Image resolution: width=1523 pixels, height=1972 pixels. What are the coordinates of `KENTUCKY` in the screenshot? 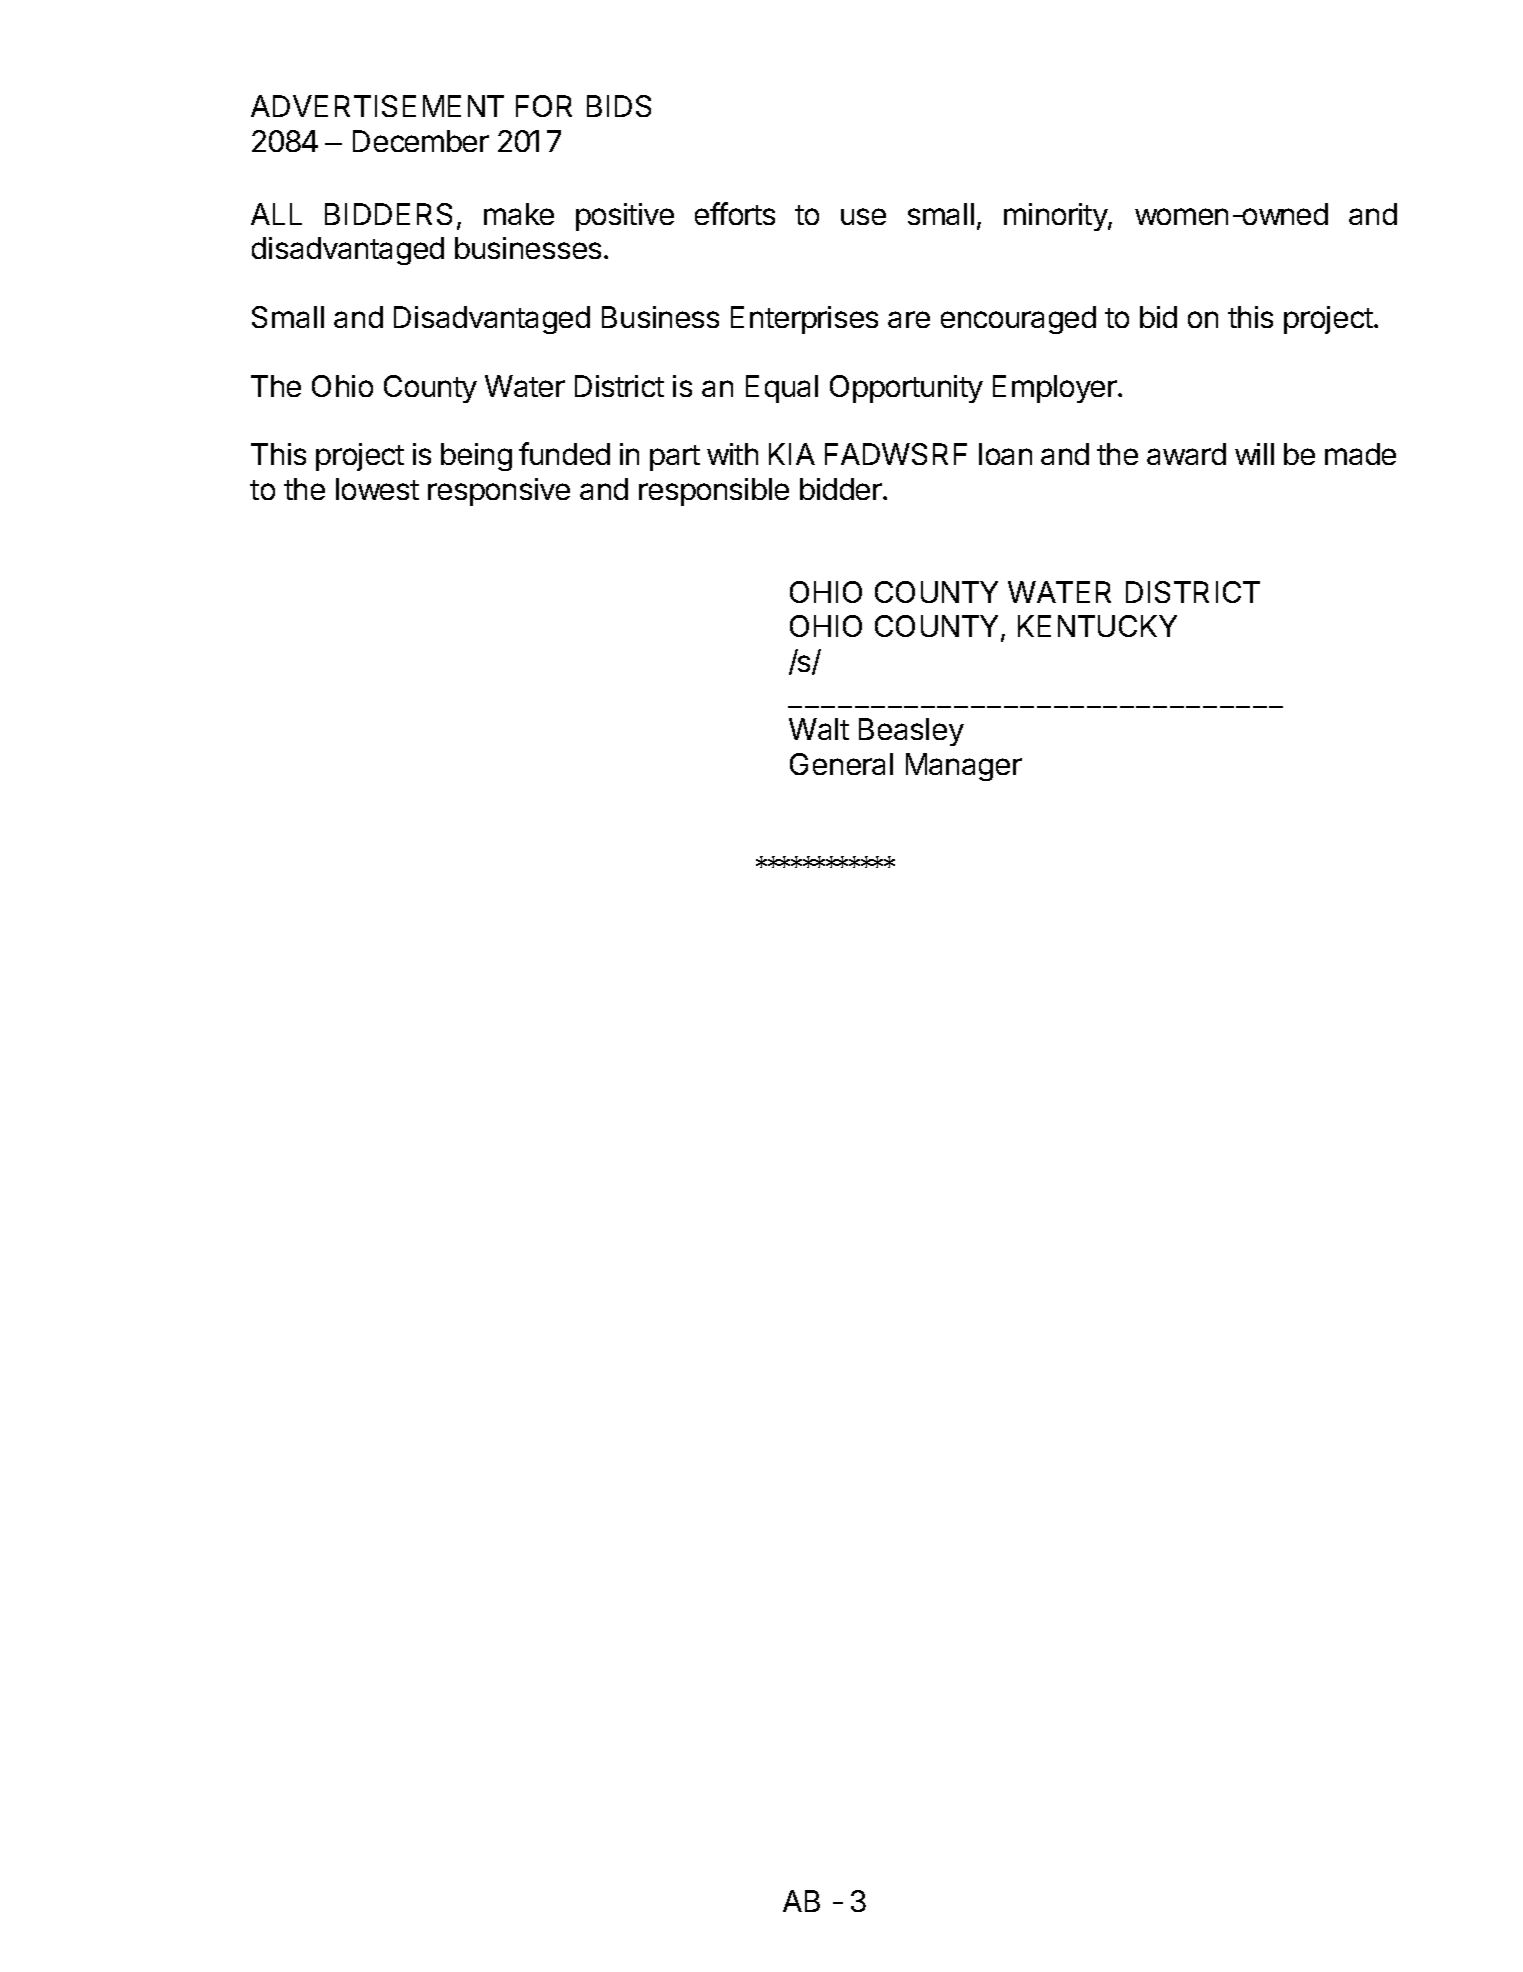 It's located at (1097, 626).
